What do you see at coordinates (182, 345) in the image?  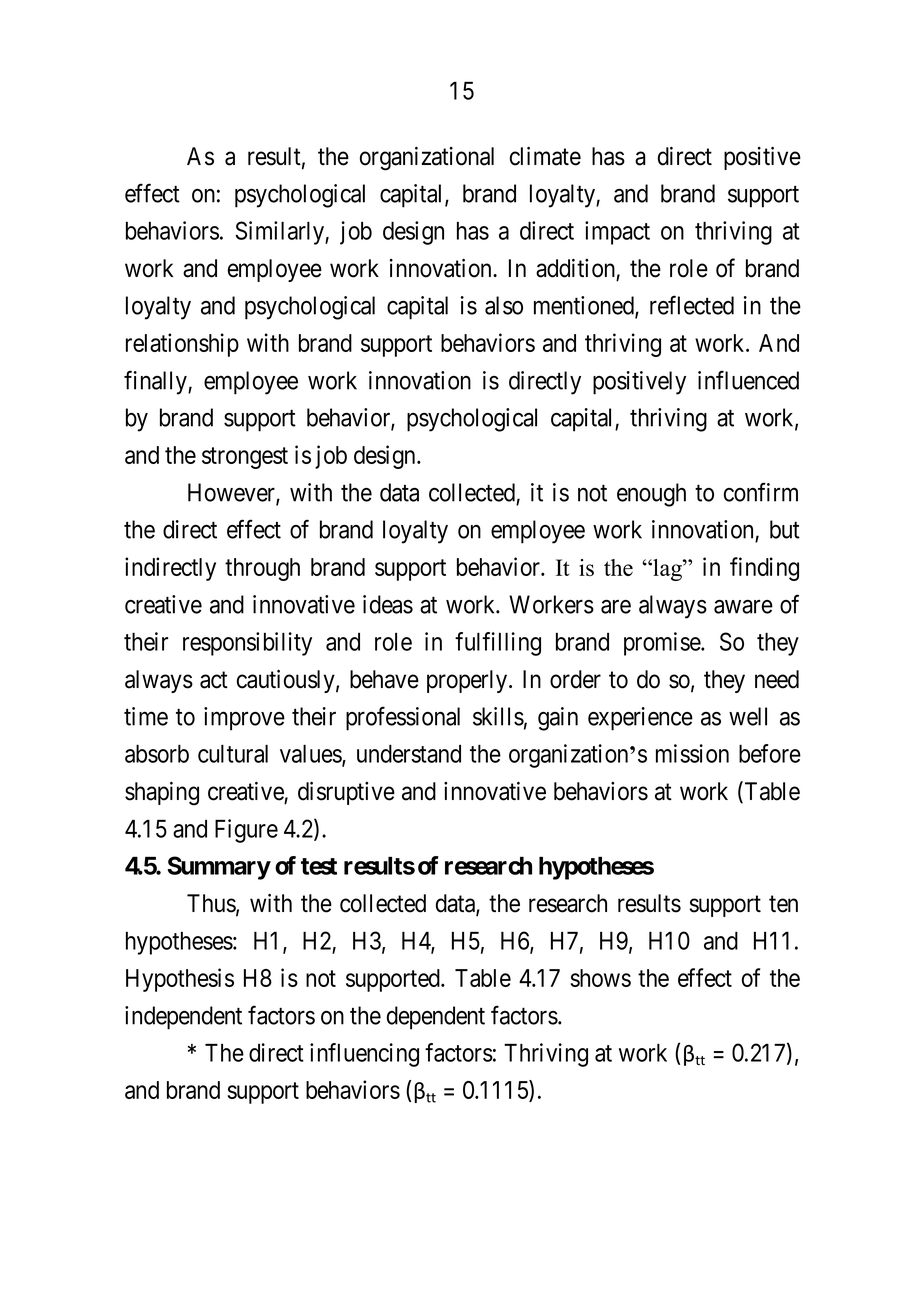 I see `relationship` at bounding box center [182, 345].
